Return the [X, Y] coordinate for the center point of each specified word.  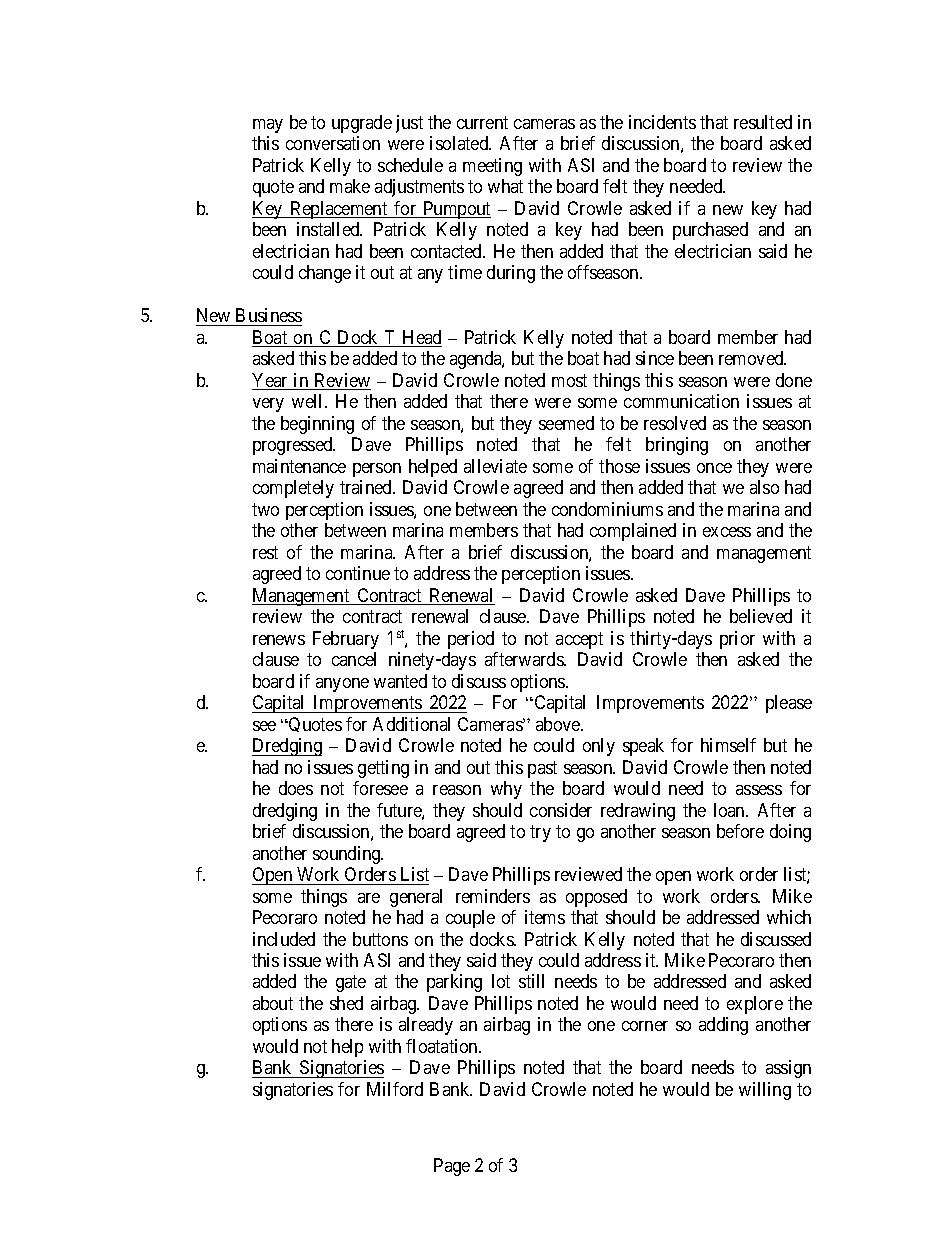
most [569, 380]
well [309, 401]
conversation [333, 143]
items [545, 917]
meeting [492, 167]
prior [737, 640]
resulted [763, 122]
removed [752, 358]
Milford [395, 1089]
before [740, 831]
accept [579, 640]
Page [452, 1167]
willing [765, 1091]
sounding [348, 855]
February [346, 640]
